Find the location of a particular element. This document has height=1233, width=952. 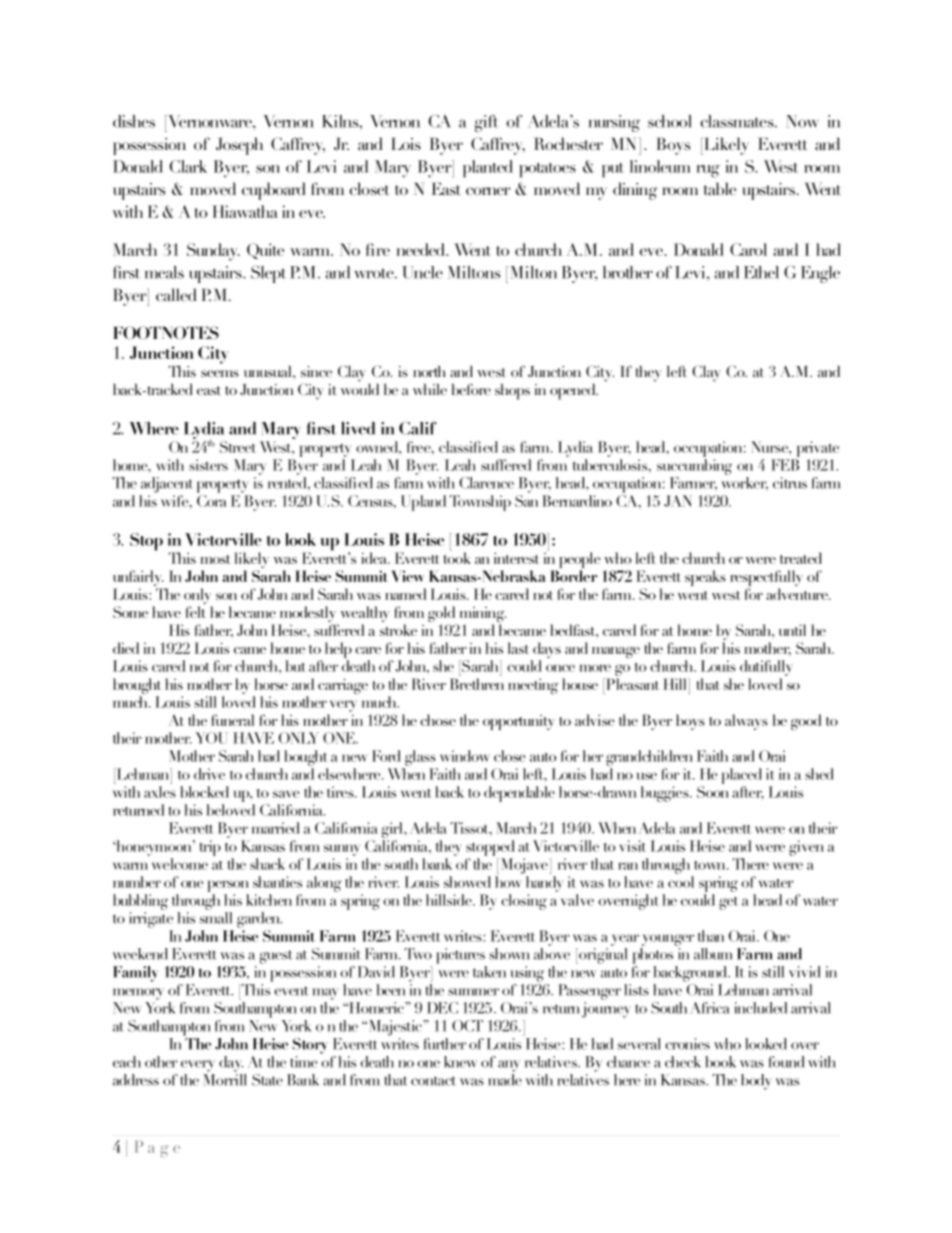

Nurse is located at coordinates (770, 447).
